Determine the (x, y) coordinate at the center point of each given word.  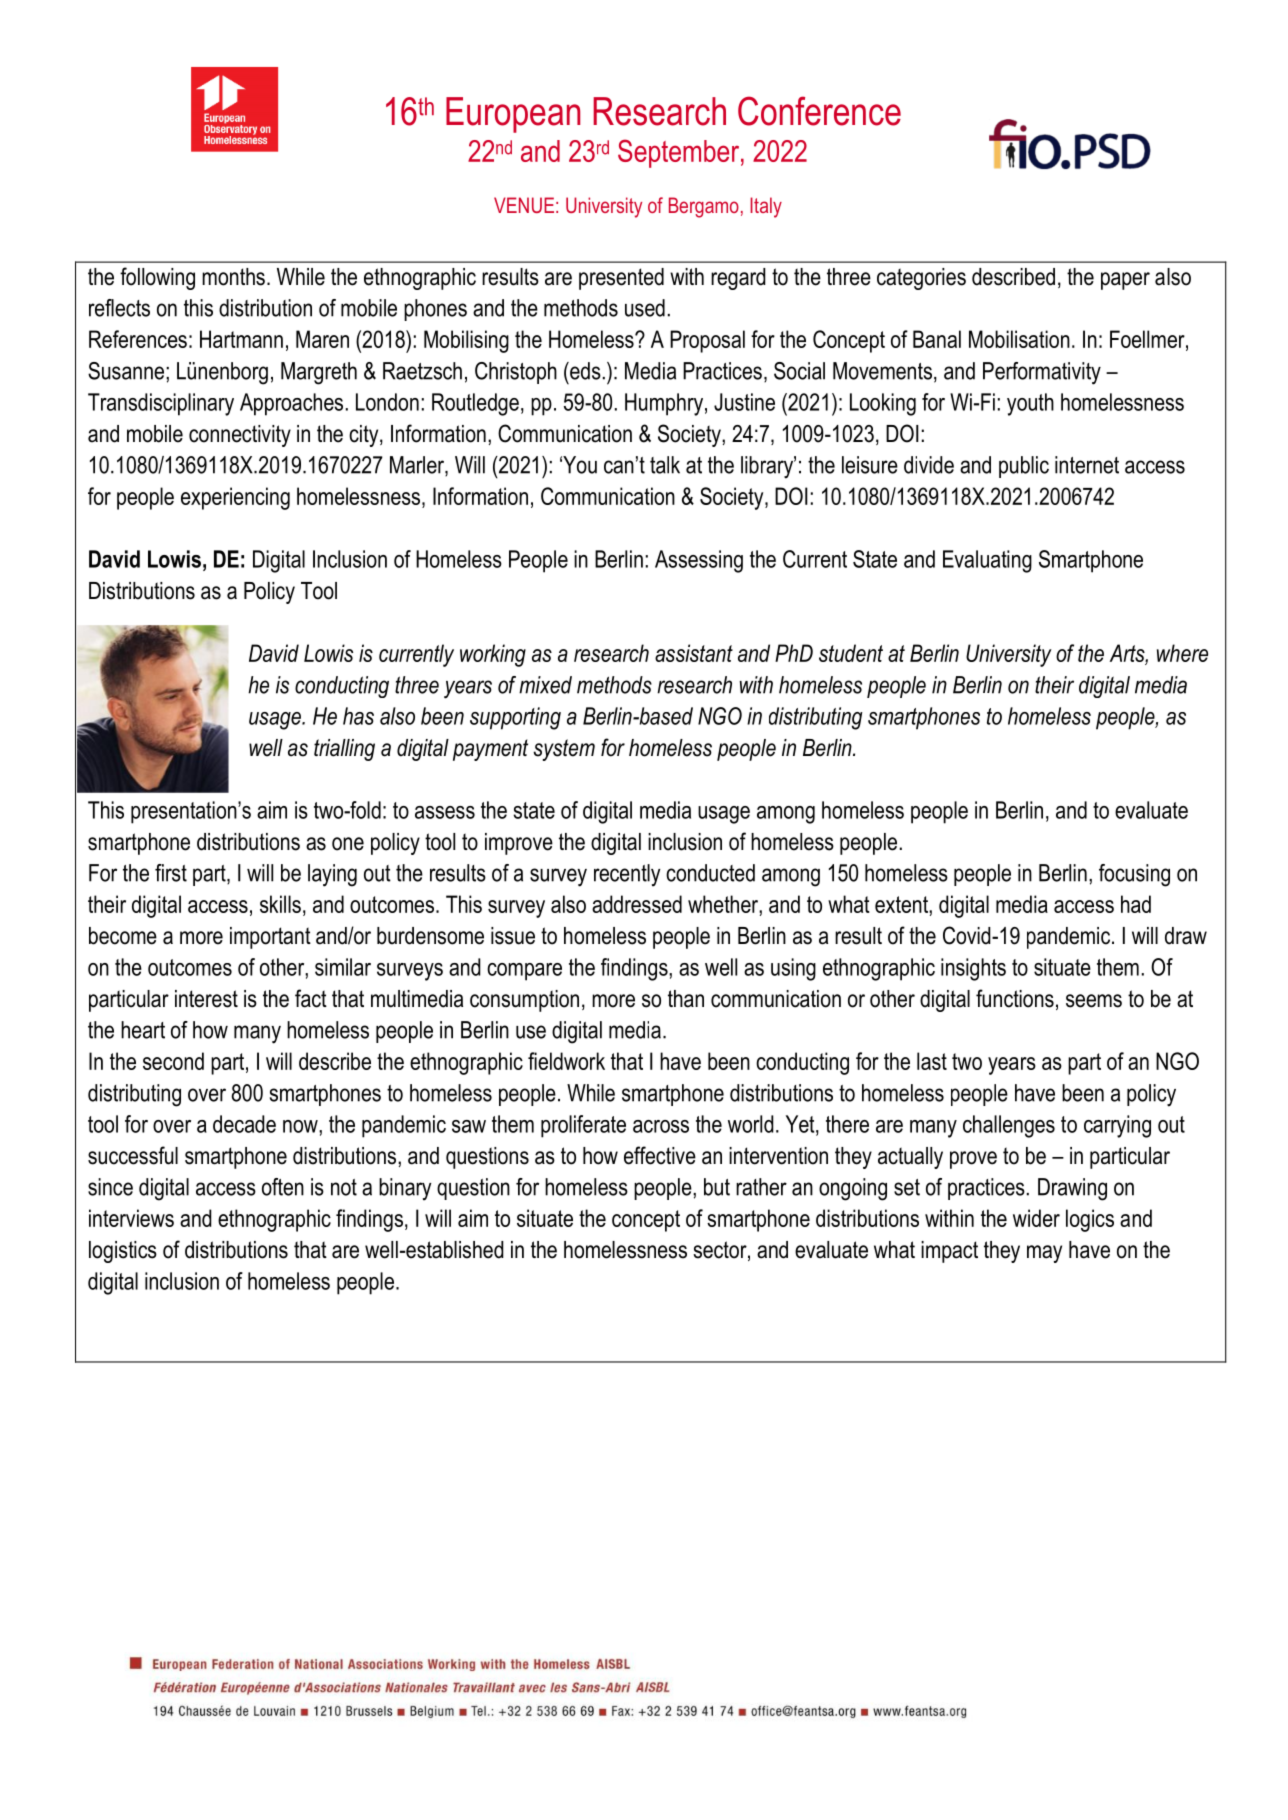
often (283, 1187)
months (233, 277)
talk (665, 465)
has (358, 716)
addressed (637, 904)
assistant (694, 653)
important (270, 938)
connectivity (240, 436)
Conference (819, 111)
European (513, 115)
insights (973, 969)
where (1182, 653)
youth (1030, 404)
